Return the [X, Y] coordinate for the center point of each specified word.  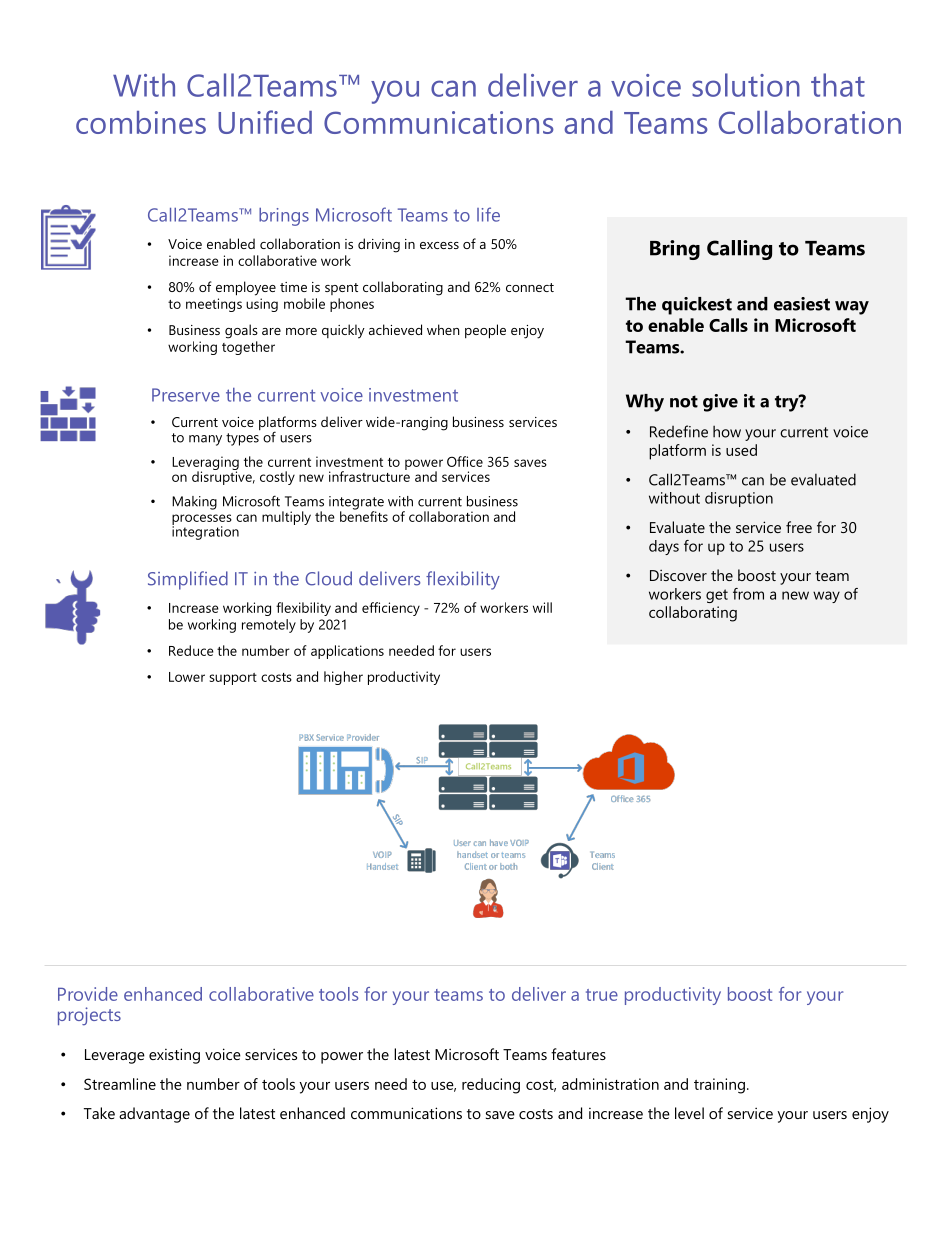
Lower [187, 677]
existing [174, 1056]
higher [343, 678]
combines [141, 122]
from [748, 594]
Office [465, 461]
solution [746, 85]
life [488, 214]
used [741, 450]
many [205, 440]
